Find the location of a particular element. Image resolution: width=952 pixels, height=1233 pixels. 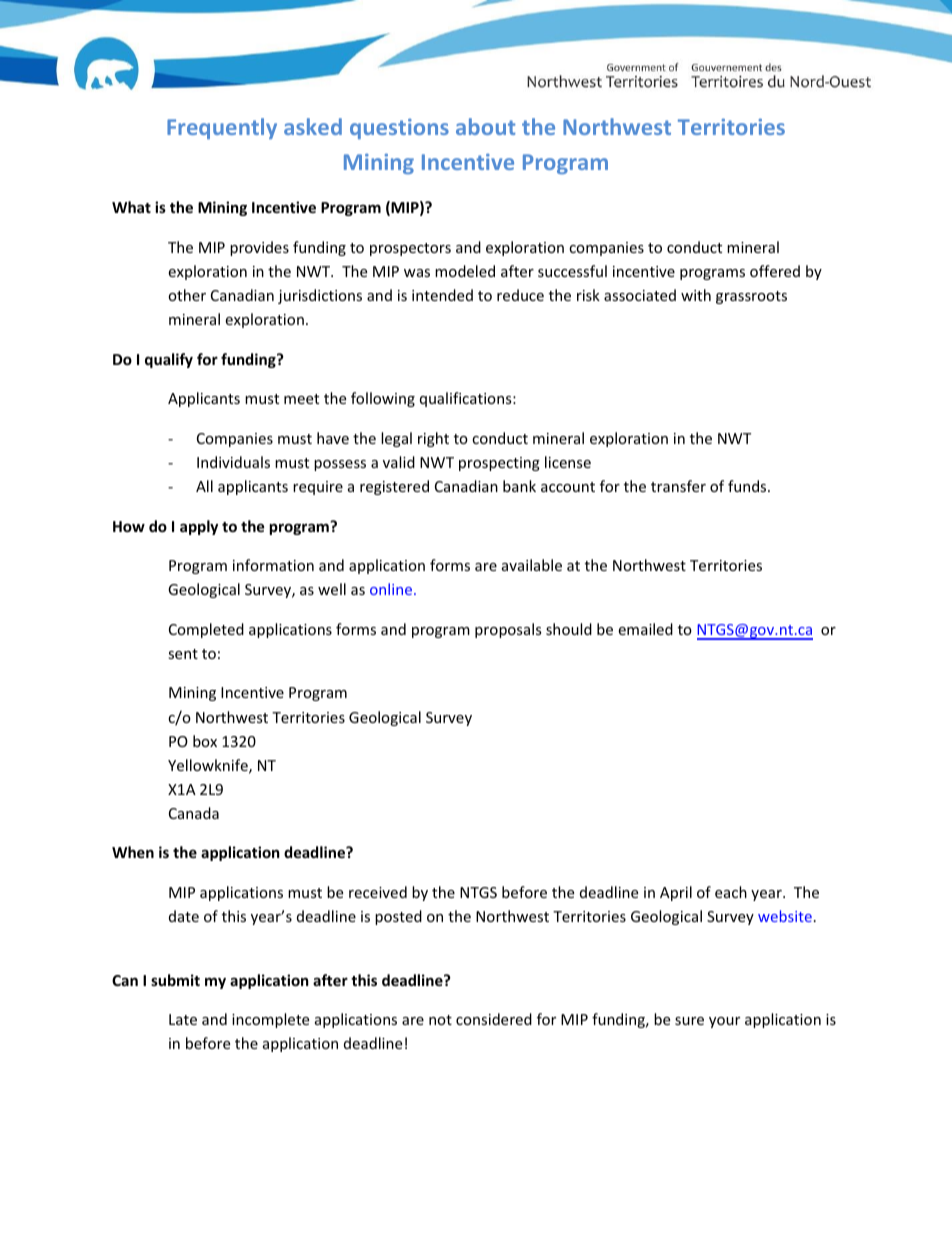

Frequently is located at coordinates (222, 128).
